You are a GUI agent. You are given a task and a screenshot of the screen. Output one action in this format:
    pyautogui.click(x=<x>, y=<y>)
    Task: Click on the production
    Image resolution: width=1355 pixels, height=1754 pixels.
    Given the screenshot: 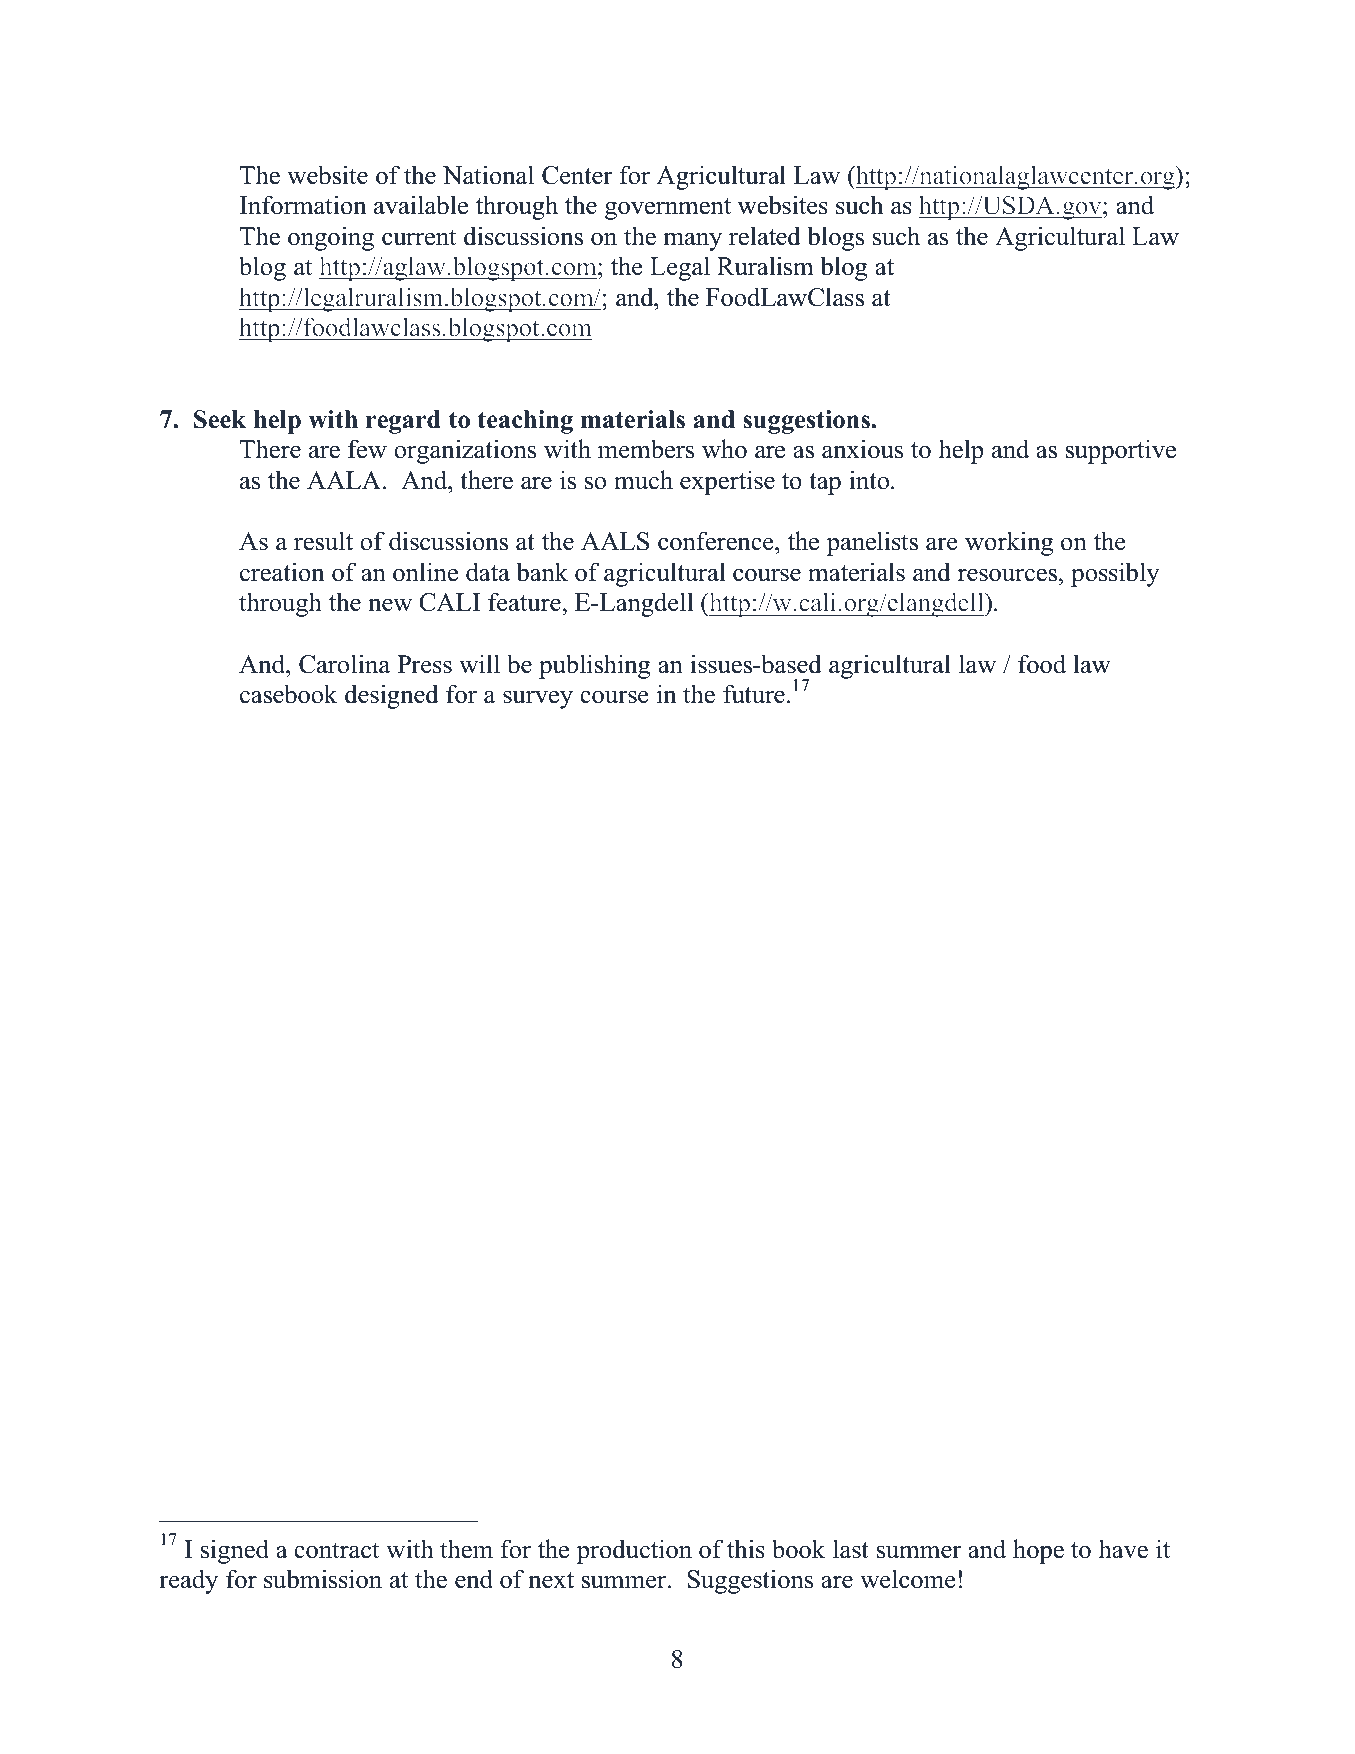 What is the action you would take?
    pyautogui.click(x=634, y=1551)
